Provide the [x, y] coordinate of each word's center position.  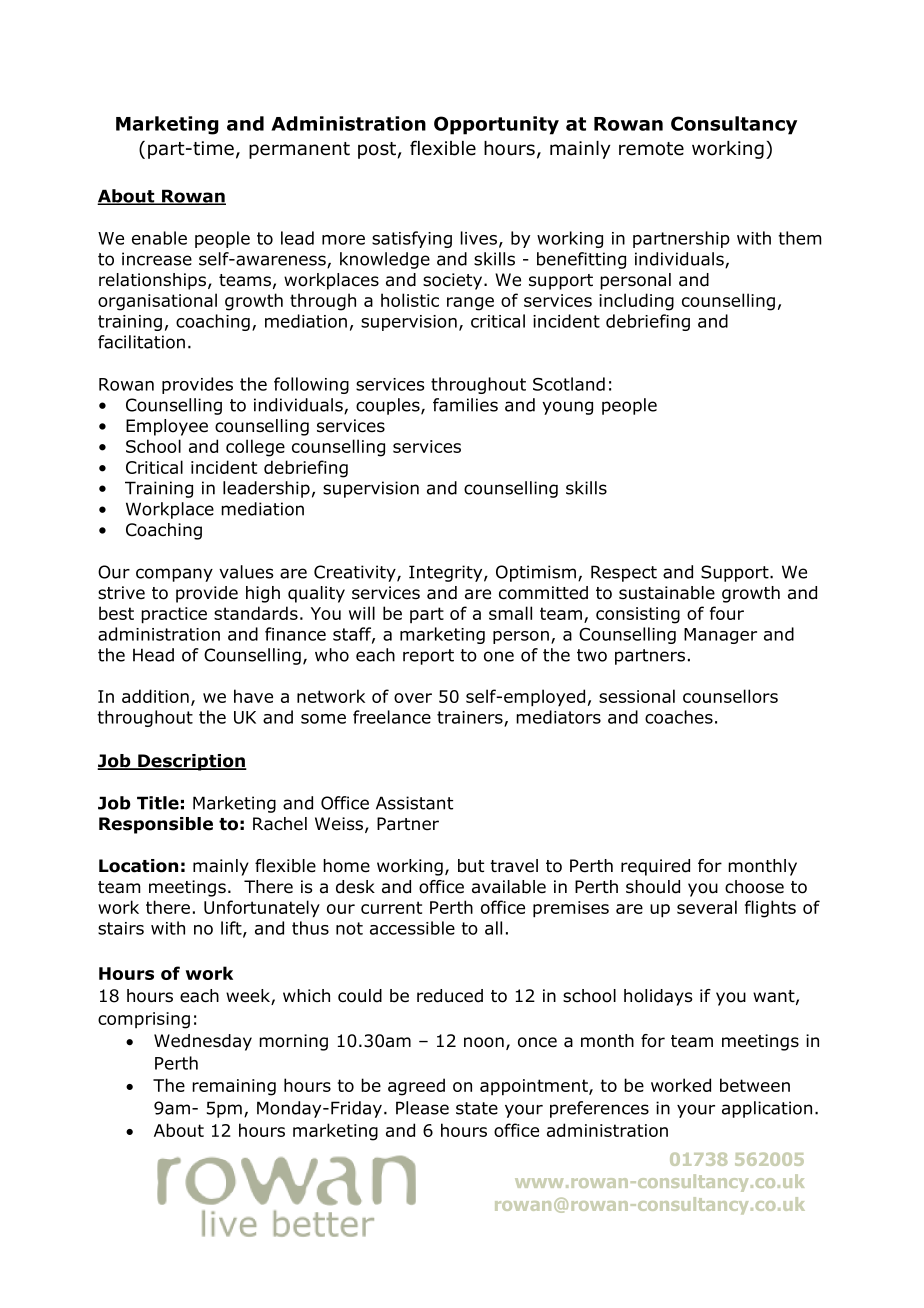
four [727, 613]
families [465, 405]
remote [651, 149]
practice [174, 615]
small [510, 613]
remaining [234, 1087]
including [636, 302]
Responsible [156, 825]
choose [754, 887]
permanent [299, 150]
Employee [167, 427]
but [471, 866]
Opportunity [496, 125]
